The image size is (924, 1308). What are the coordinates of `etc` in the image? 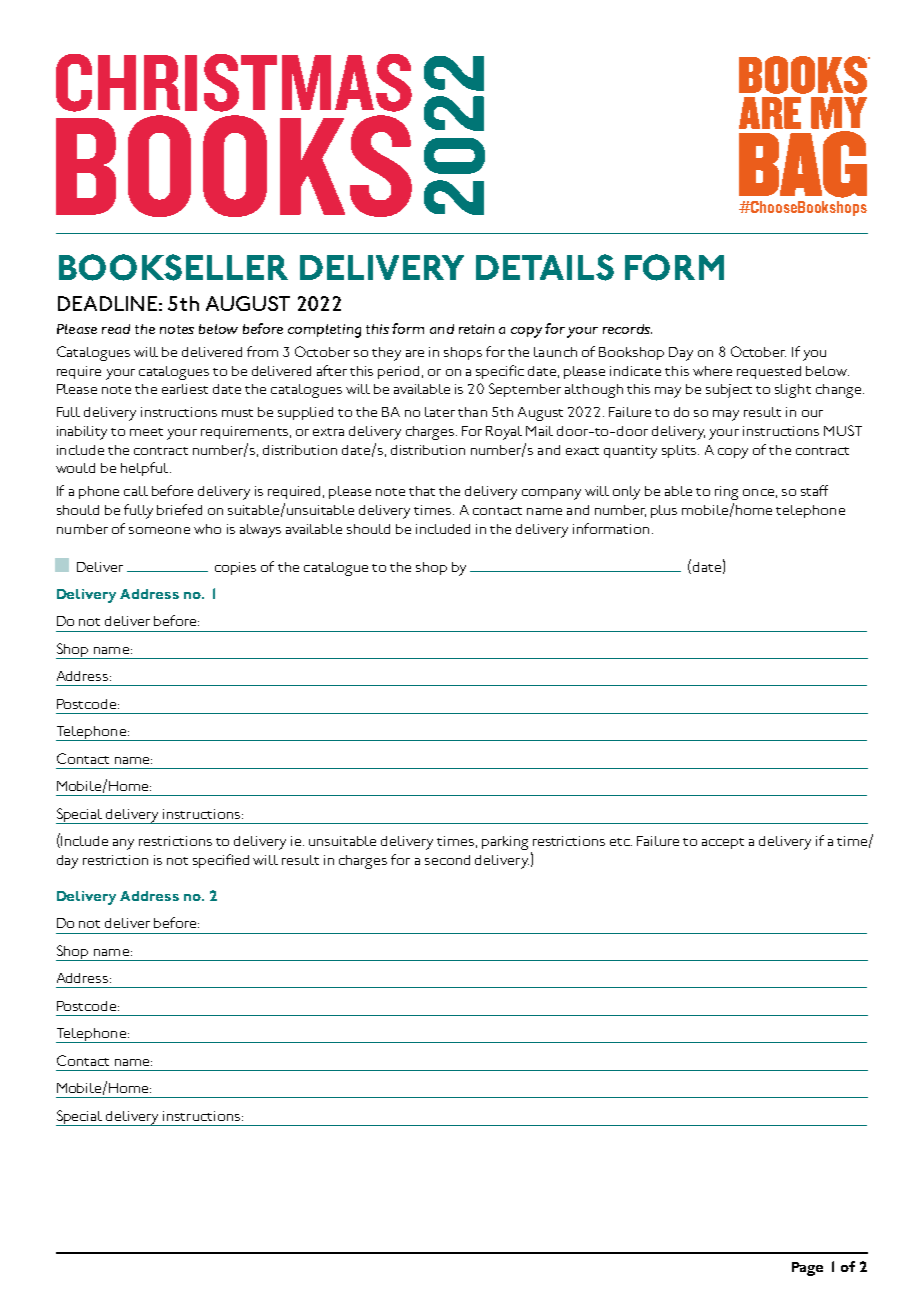 It's located at (621, 842).
